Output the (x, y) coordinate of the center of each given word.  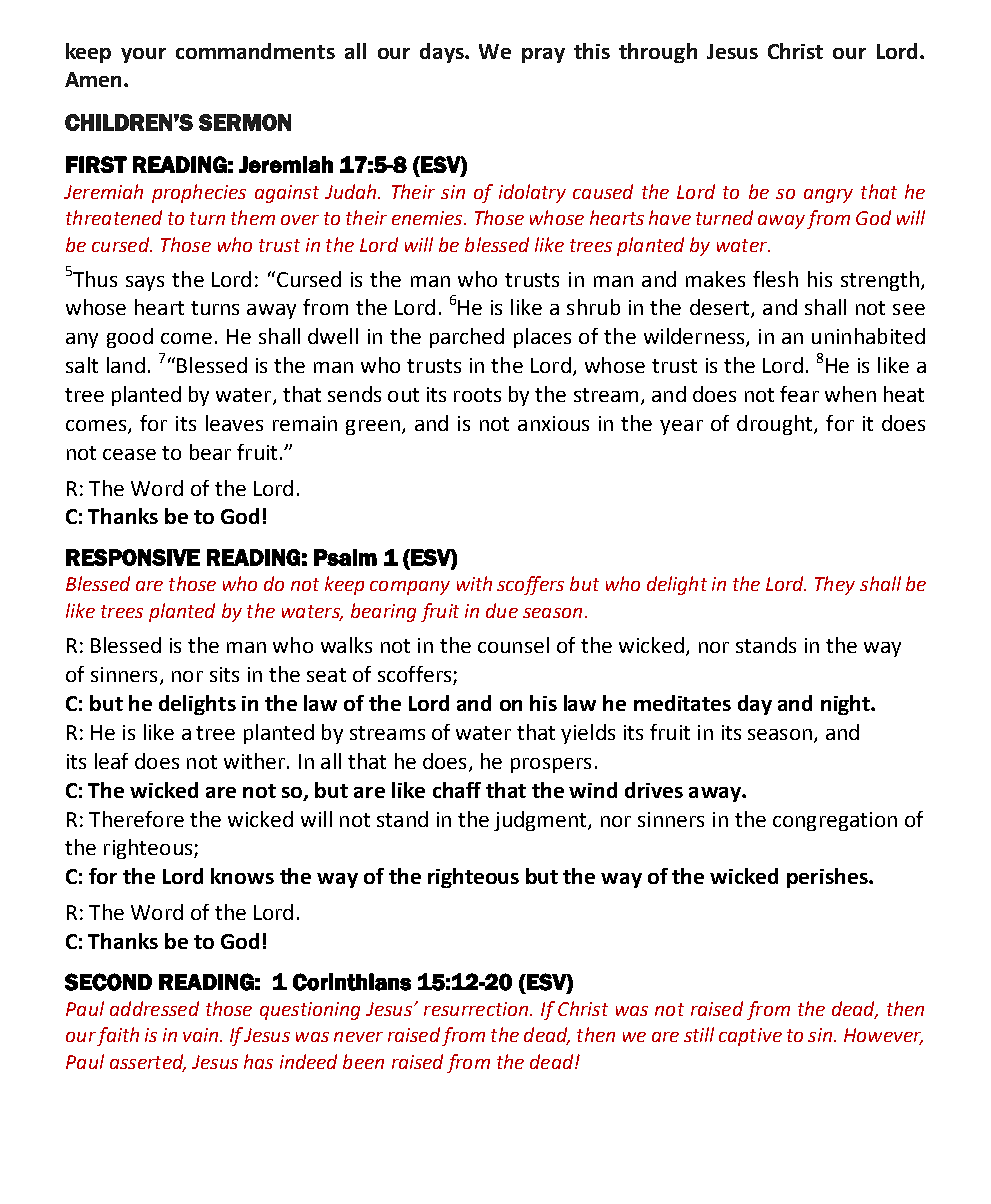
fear (799, 394)
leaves (234, 423)
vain (200, 1035)
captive (750, 1037)
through (658, 53)
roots (477, 395)
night (846, 705)
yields (588, 734)
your (143, 55)
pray (543, 55)
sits (224, 674)
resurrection (476, 1009)
